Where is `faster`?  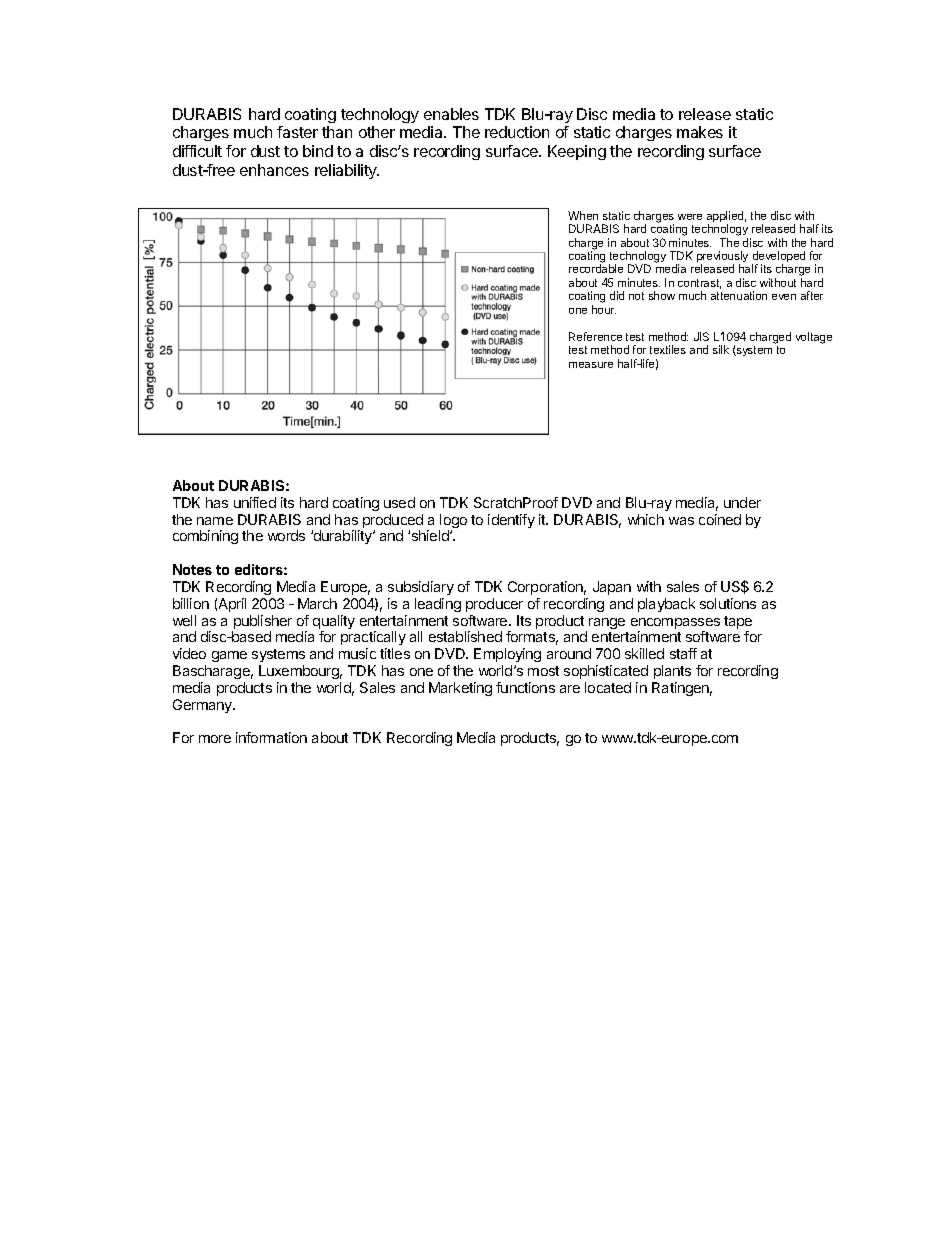
faster is located at coordinates (297, 132).
